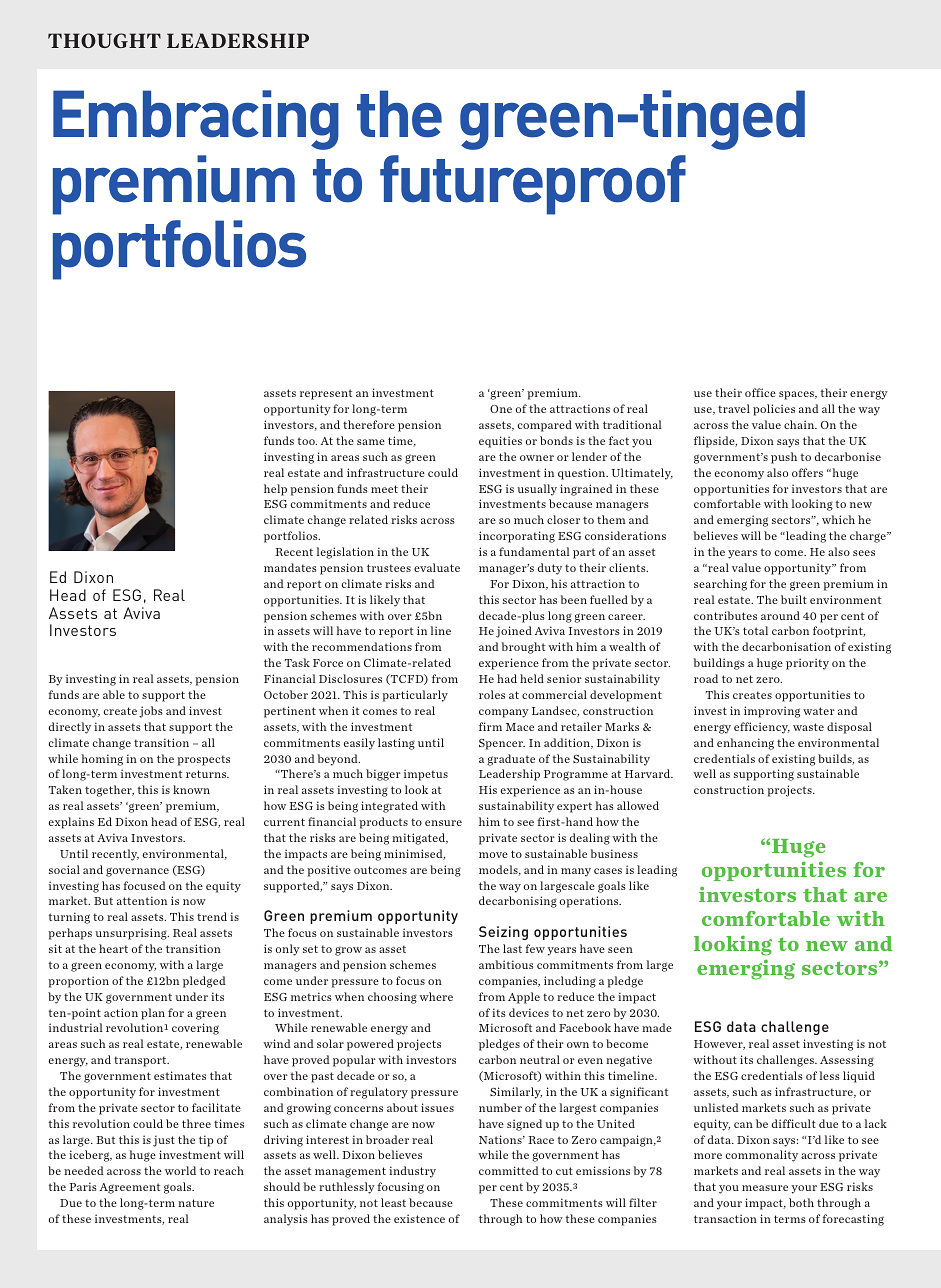  Describe the element at coordinates (196, 120) in the document. I see `Embracing` at that location.
